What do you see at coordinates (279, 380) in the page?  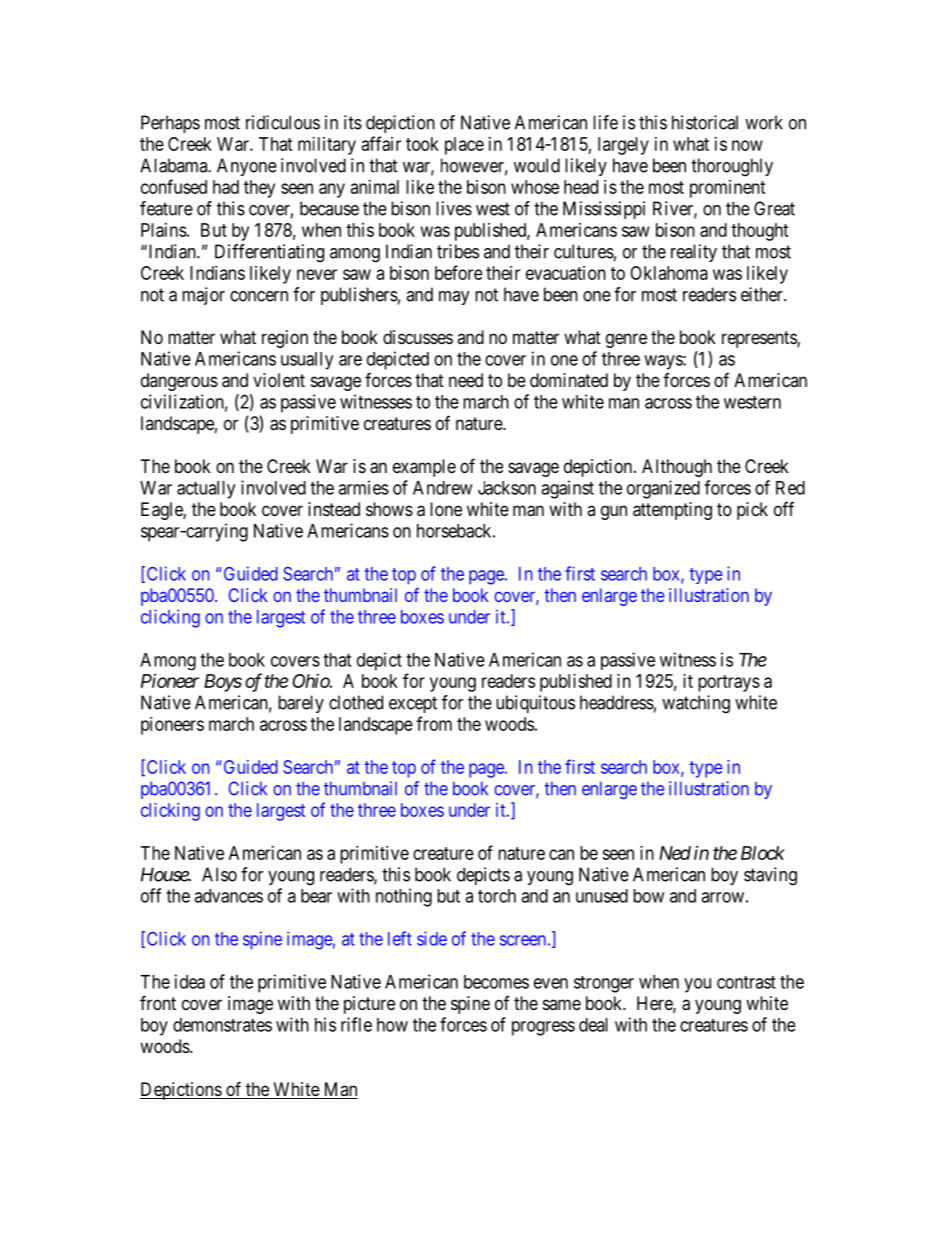 I see `violent` at bounding box center [279, 380].
